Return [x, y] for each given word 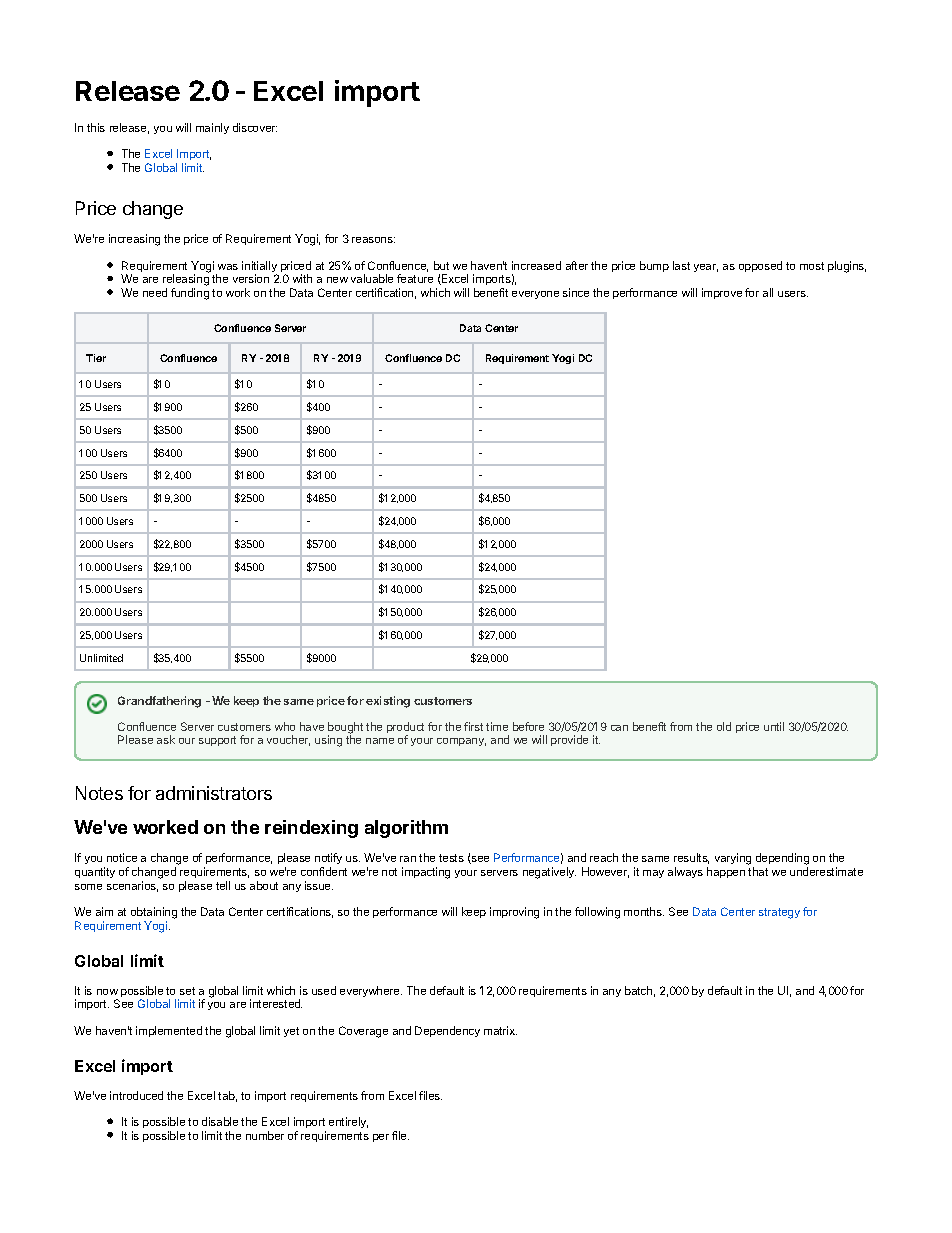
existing [388, 702]
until [774, 726]
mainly [212, 128]
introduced [136, 1095]
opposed [760, 266]
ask [166, 739]
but [441, 265]
